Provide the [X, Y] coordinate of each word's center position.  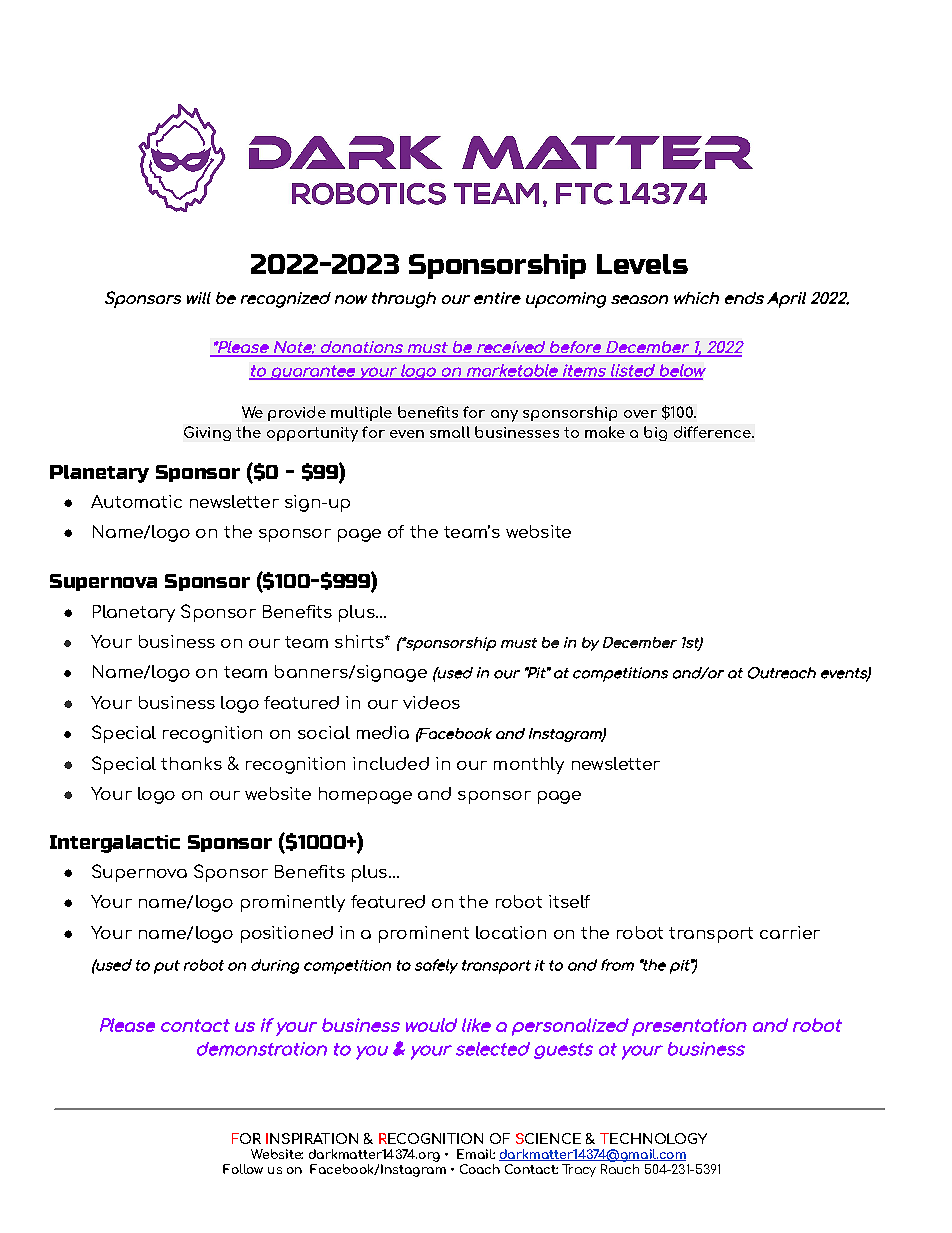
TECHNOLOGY [653, 1138]
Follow [243, 1169]
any [504, 416]
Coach [480, 1169]
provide [297, 413]
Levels [642, 264]
